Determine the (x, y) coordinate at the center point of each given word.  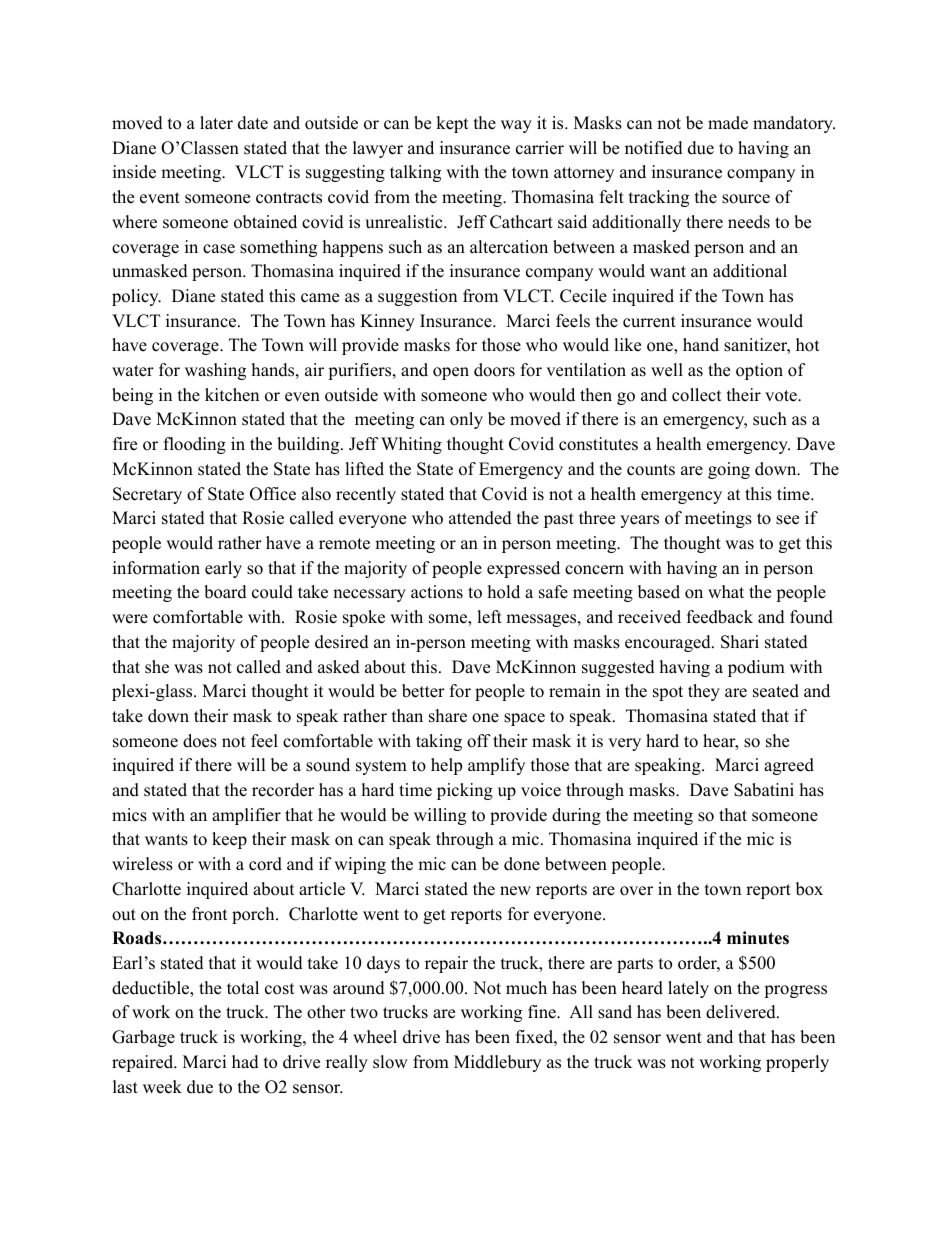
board (225, 592)
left (489, 617)
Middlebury (497, 1063)
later (216, 123)
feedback (720, 617)
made (728, 123)
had (245, 1062)
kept (452, 124)
